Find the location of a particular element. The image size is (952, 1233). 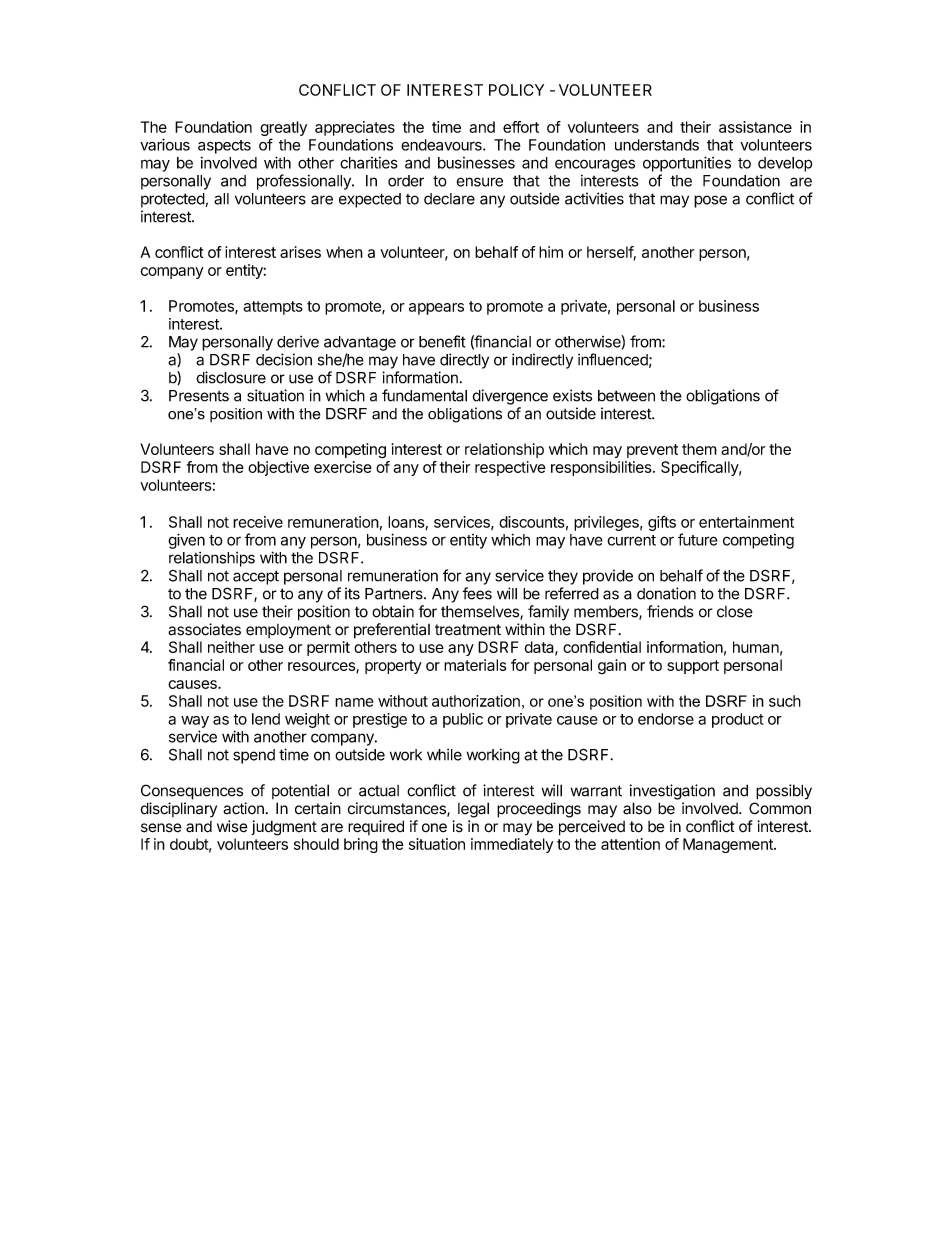

greatly is located at coordinates (283, 130).
